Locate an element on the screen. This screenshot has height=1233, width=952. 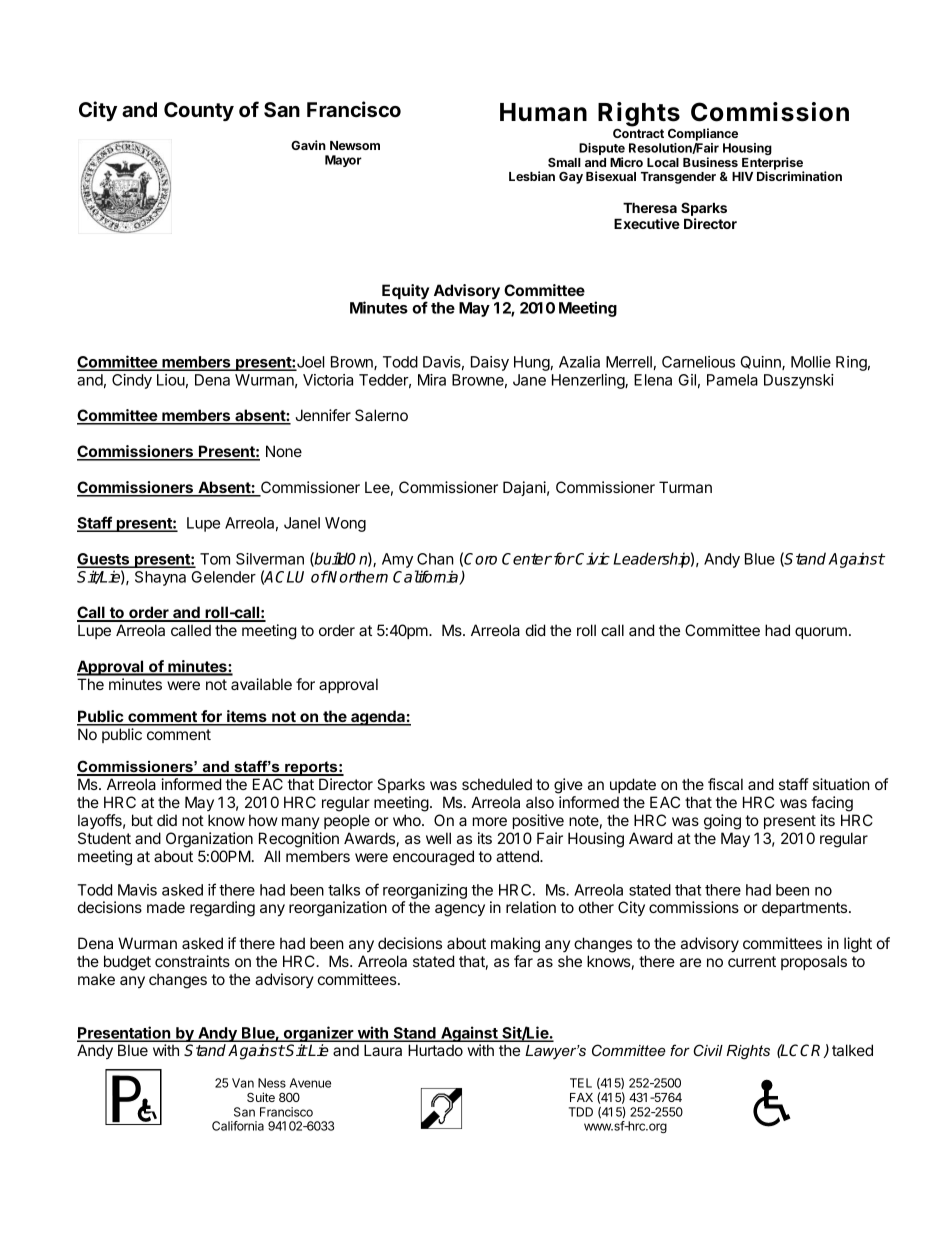
going is located at coordinates (722, 822).
